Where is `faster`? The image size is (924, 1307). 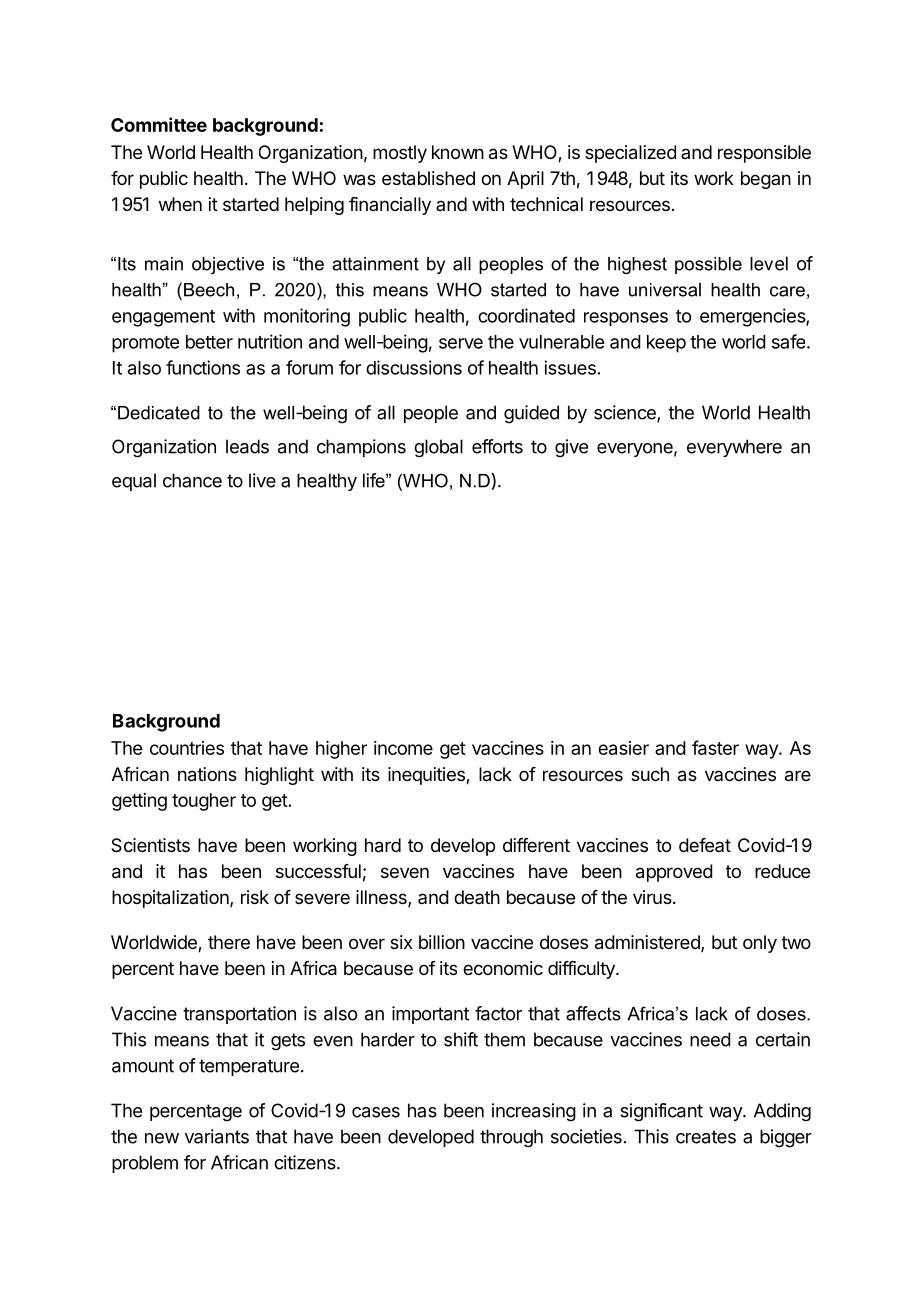
faster is located at coordinates (715, 747).
